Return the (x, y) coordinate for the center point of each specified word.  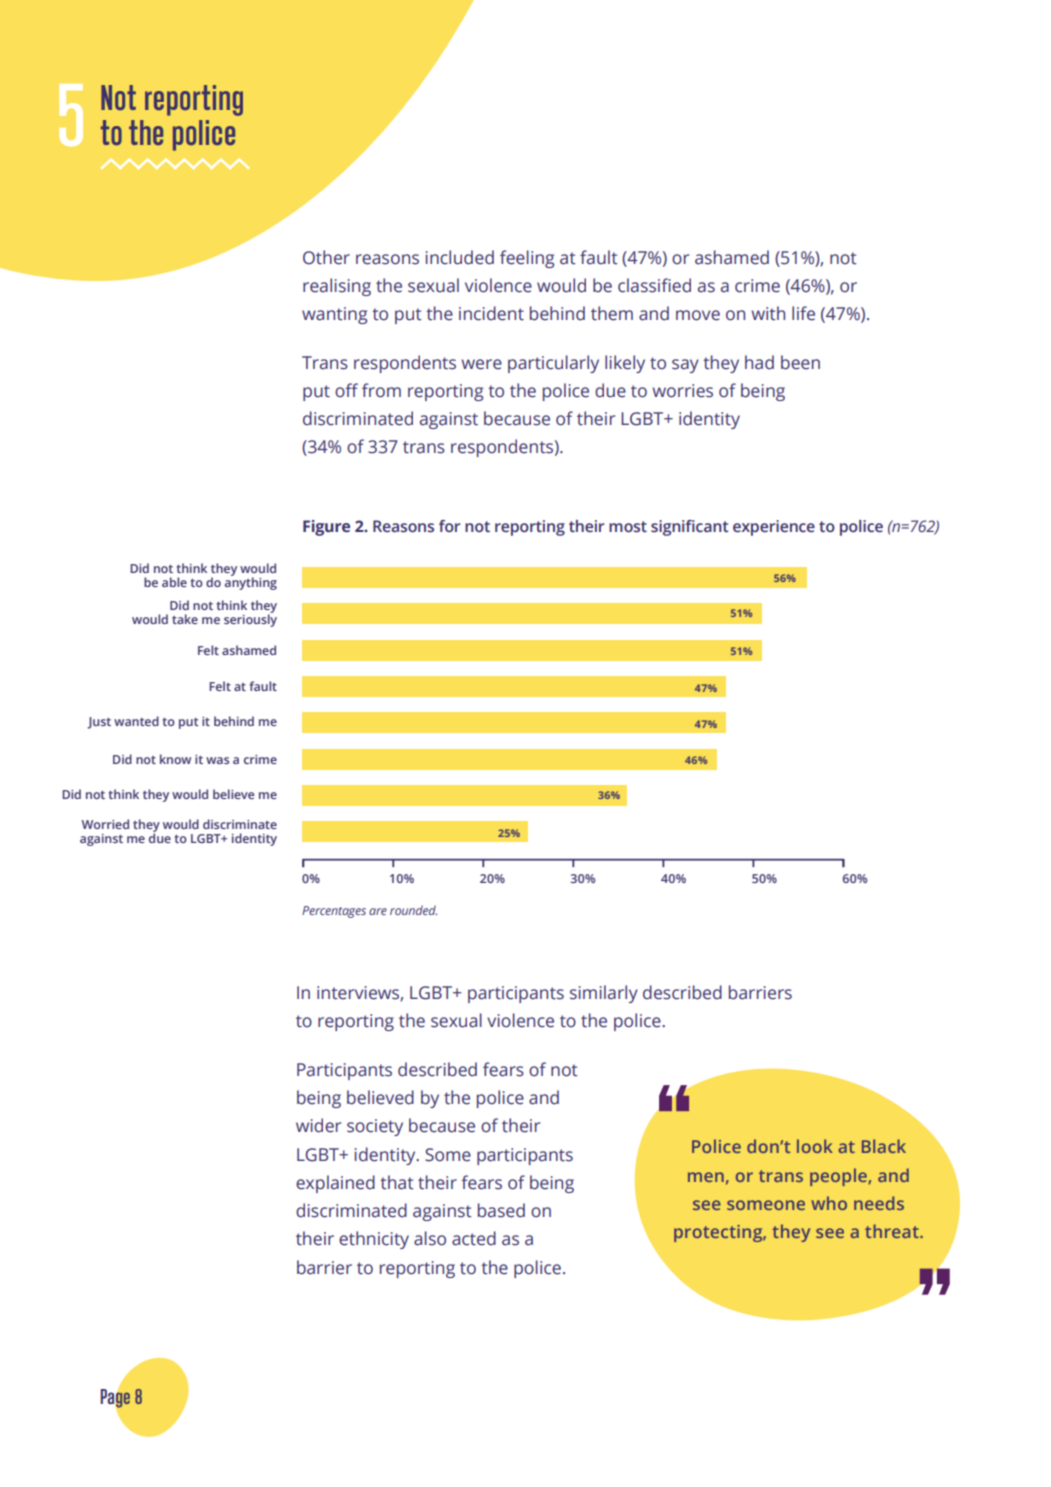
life (803, 313)
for (449, 526)
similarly (604, 994)
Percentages (334, 912)
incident (491, 313)
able (174, 582)
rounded (413, 910)
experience (774, 528)
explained (335, 1184)
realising (337, 287)
